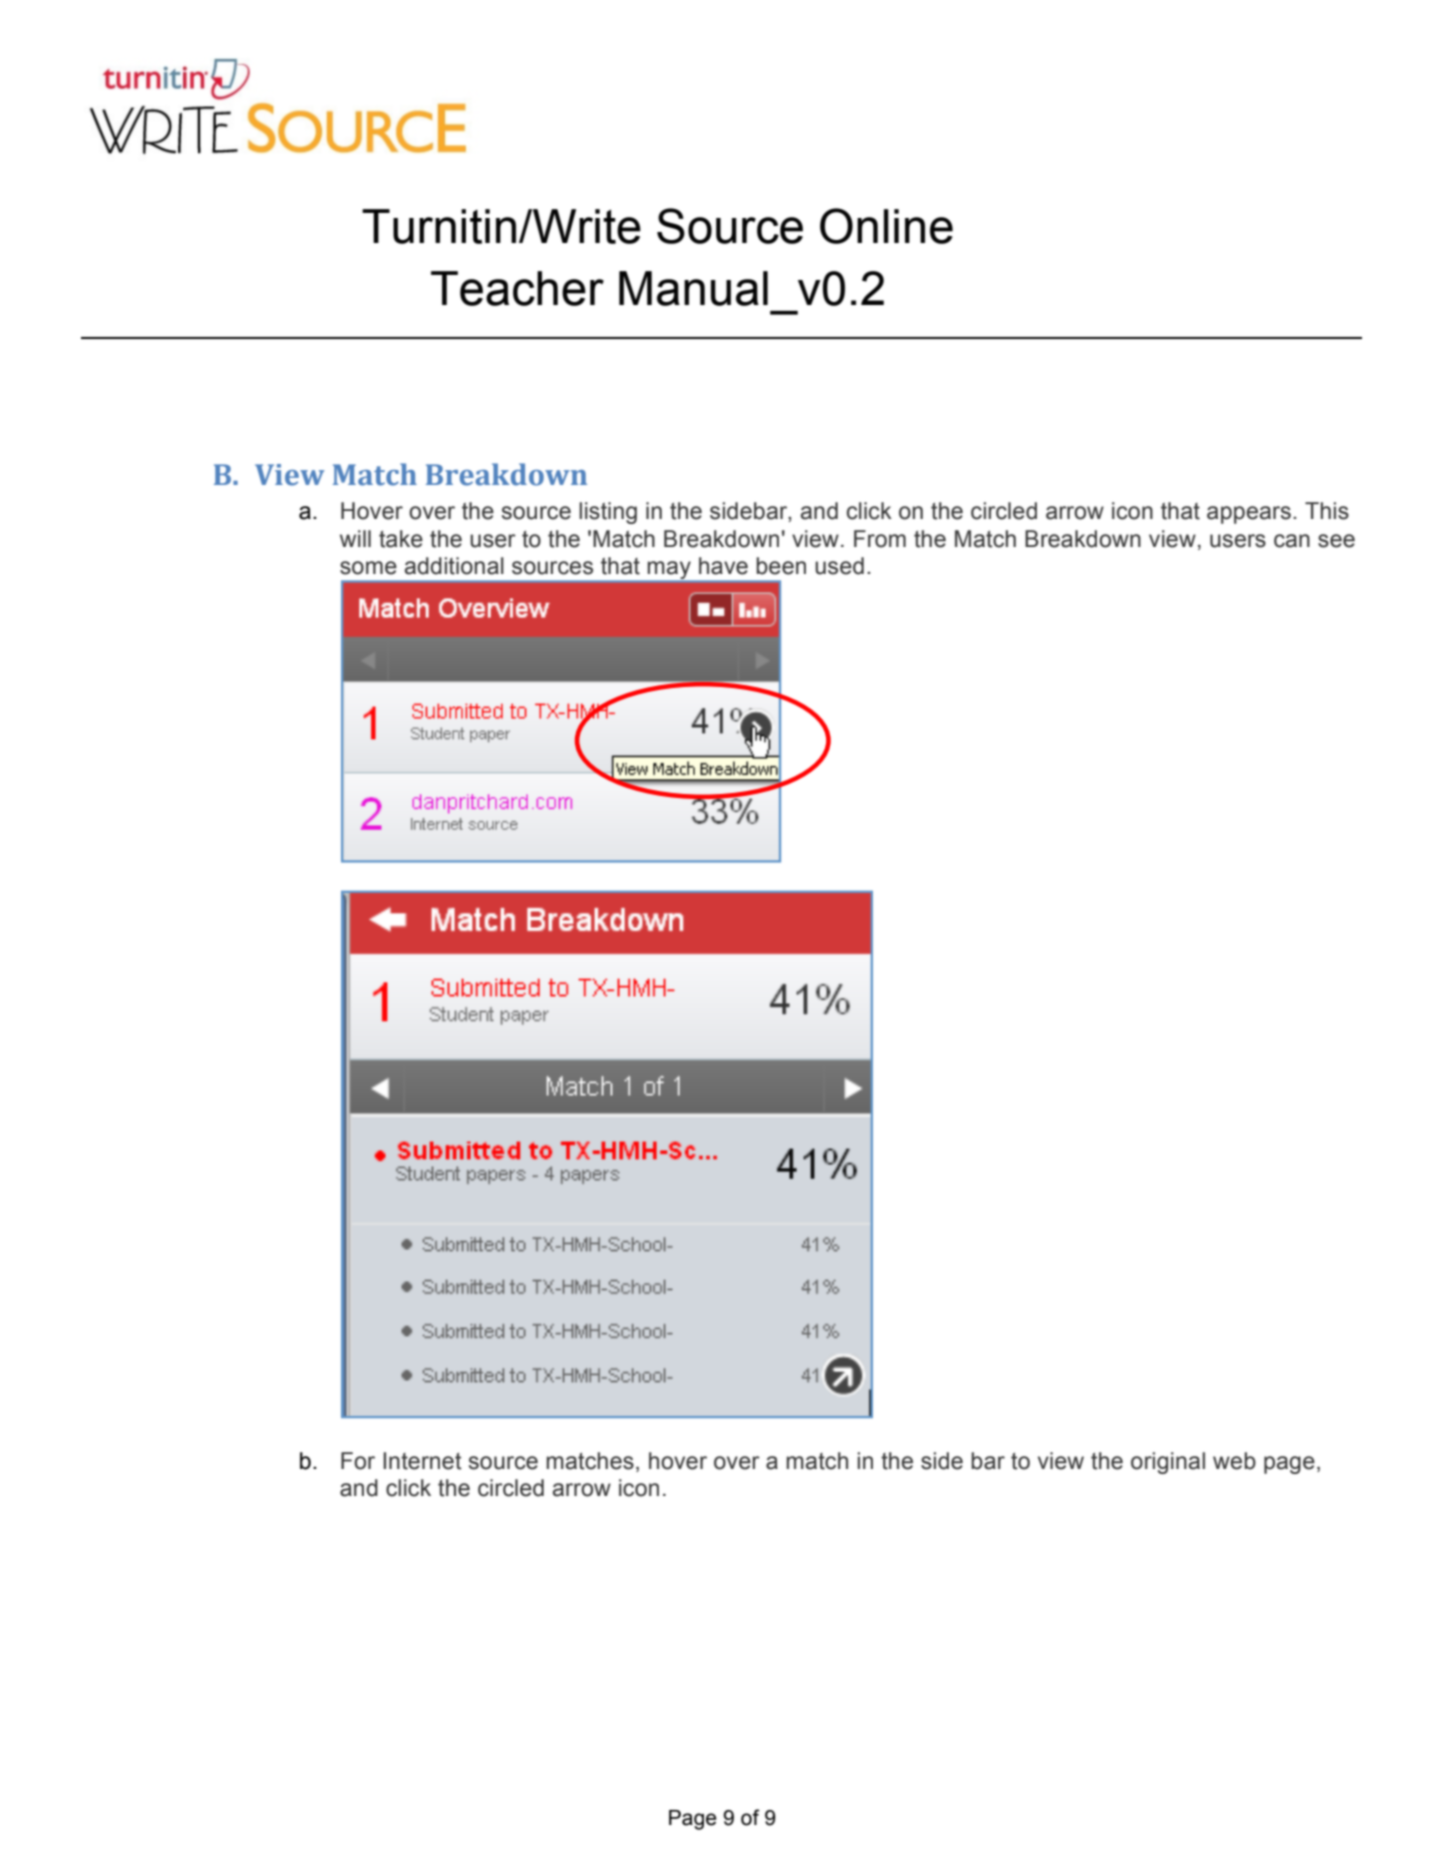 The width and height of the screenshot is (1444, 1869). What do you see at coordinates (454, 566) in the screenshot?
I see `additional` at bounding box center [454, 566].
